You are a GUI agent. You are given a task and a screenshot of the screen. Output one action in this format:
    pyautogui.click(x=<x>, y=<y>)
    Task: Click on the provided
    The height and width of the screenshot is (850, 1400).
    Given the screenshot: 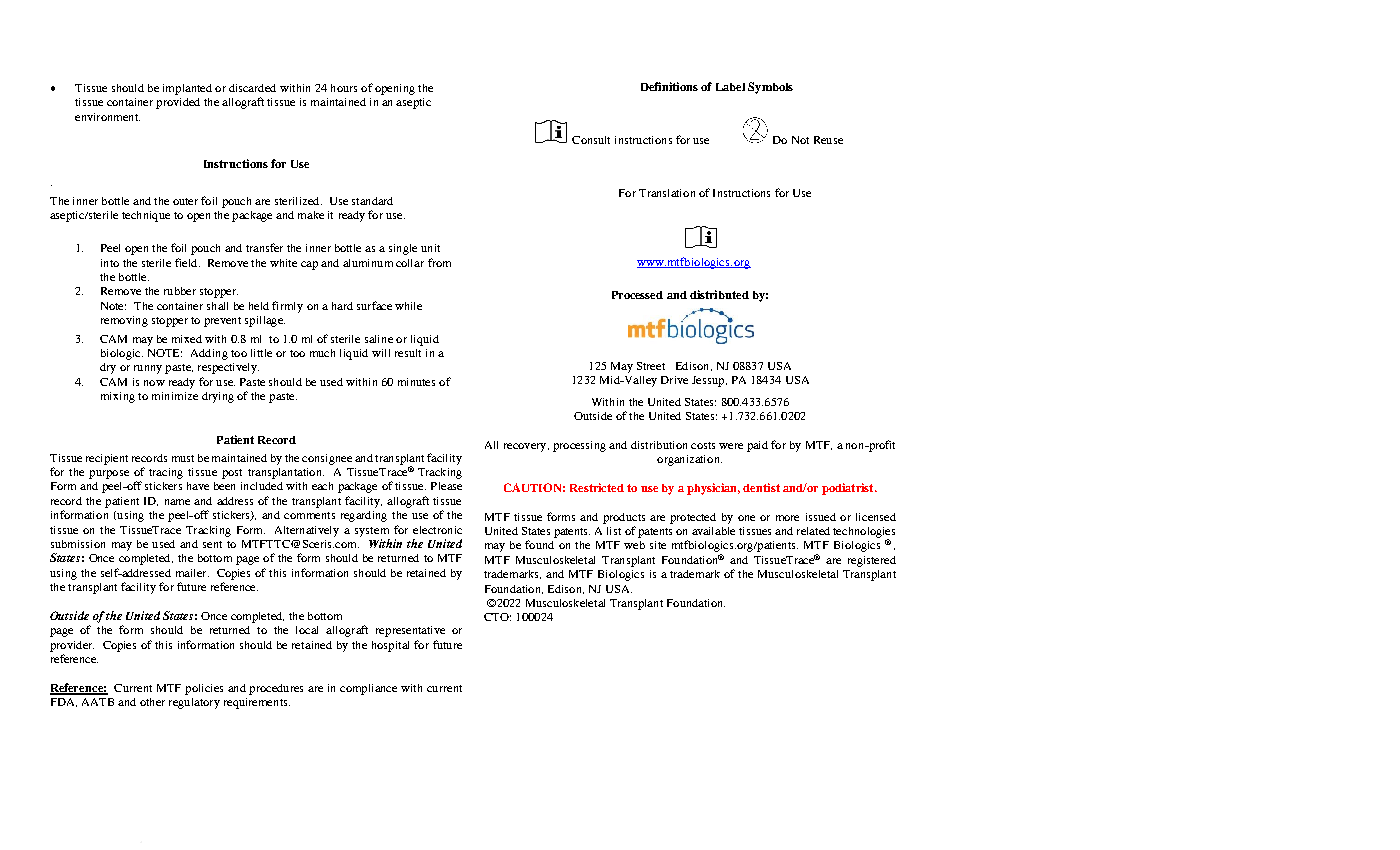 What is the action you would take?
    pyautogui.click(x=178, y=103)
